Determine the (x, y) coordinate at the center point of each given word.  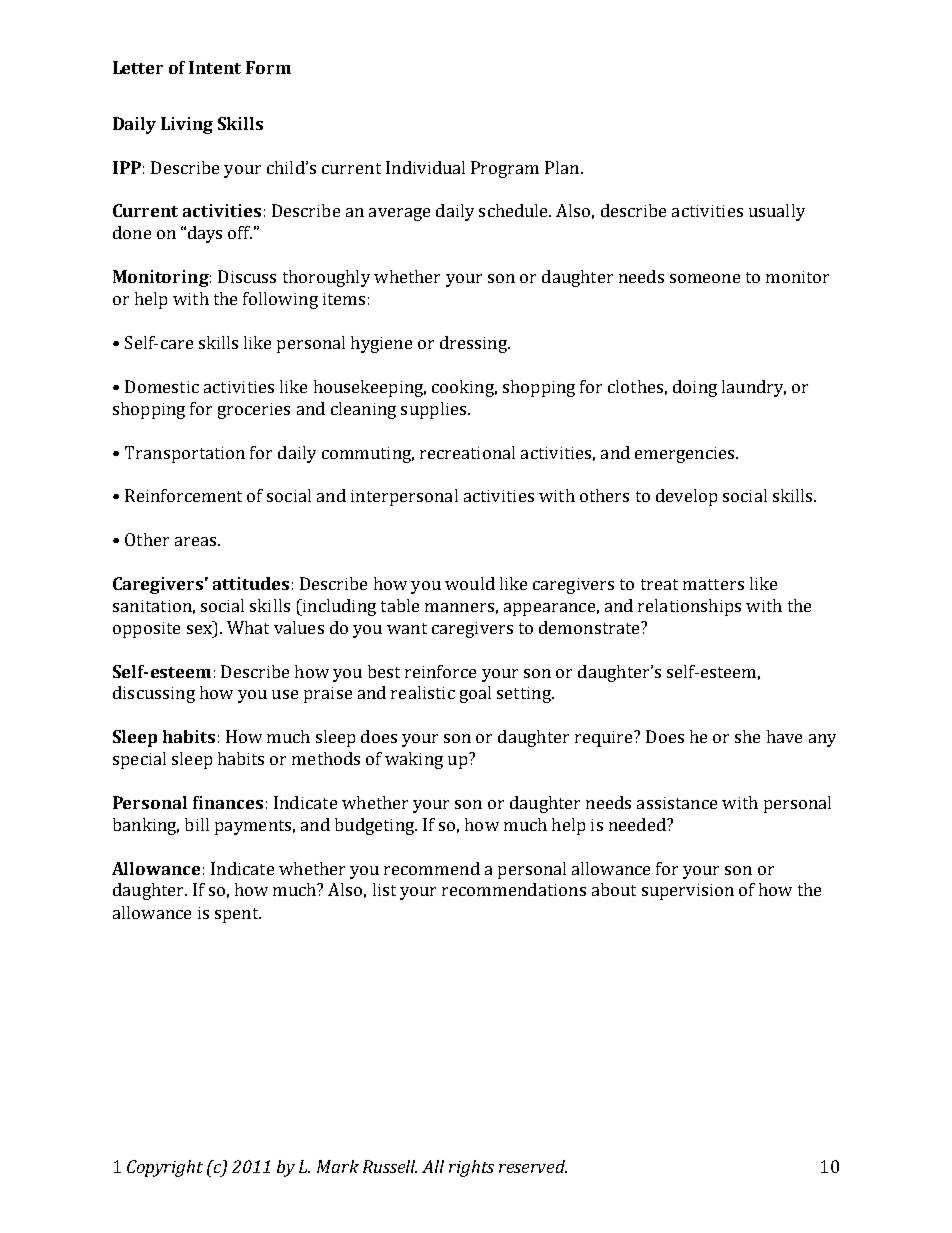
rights (471, 1168)
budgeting (376, 826)
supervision (688, 892)
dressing (474, 344)
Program (505, 169)
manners (459, 607)
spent (238, 915)
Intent (215, 67)
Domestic (162, 386)
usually (777, 212)
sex (199, 629)
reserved (533, 1166)
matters (713, 584)
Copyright (165, 1168)
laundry (754, 388)
